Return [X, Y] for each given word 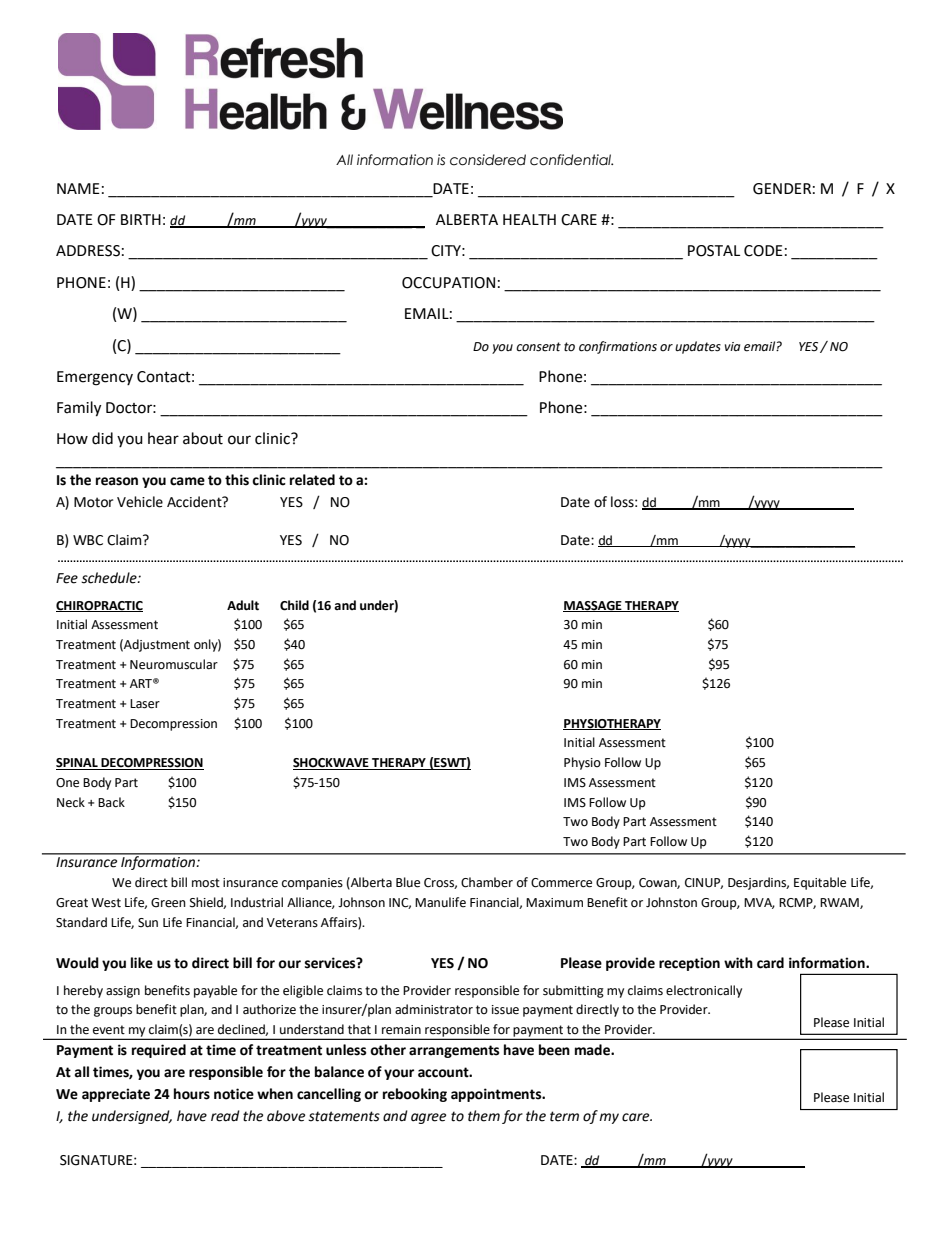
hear [163, 438]
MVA [759, 903]
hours [192, 1094]
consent [538, 347]
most [206, 883]
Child [294, 605]
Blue [408, 882]
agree [428, 1118]
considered [488, 160]
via [732, 346]
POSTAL [714, 251]
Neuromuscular [174, 664]
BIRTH [141, 219]
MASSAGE [593, 606]
